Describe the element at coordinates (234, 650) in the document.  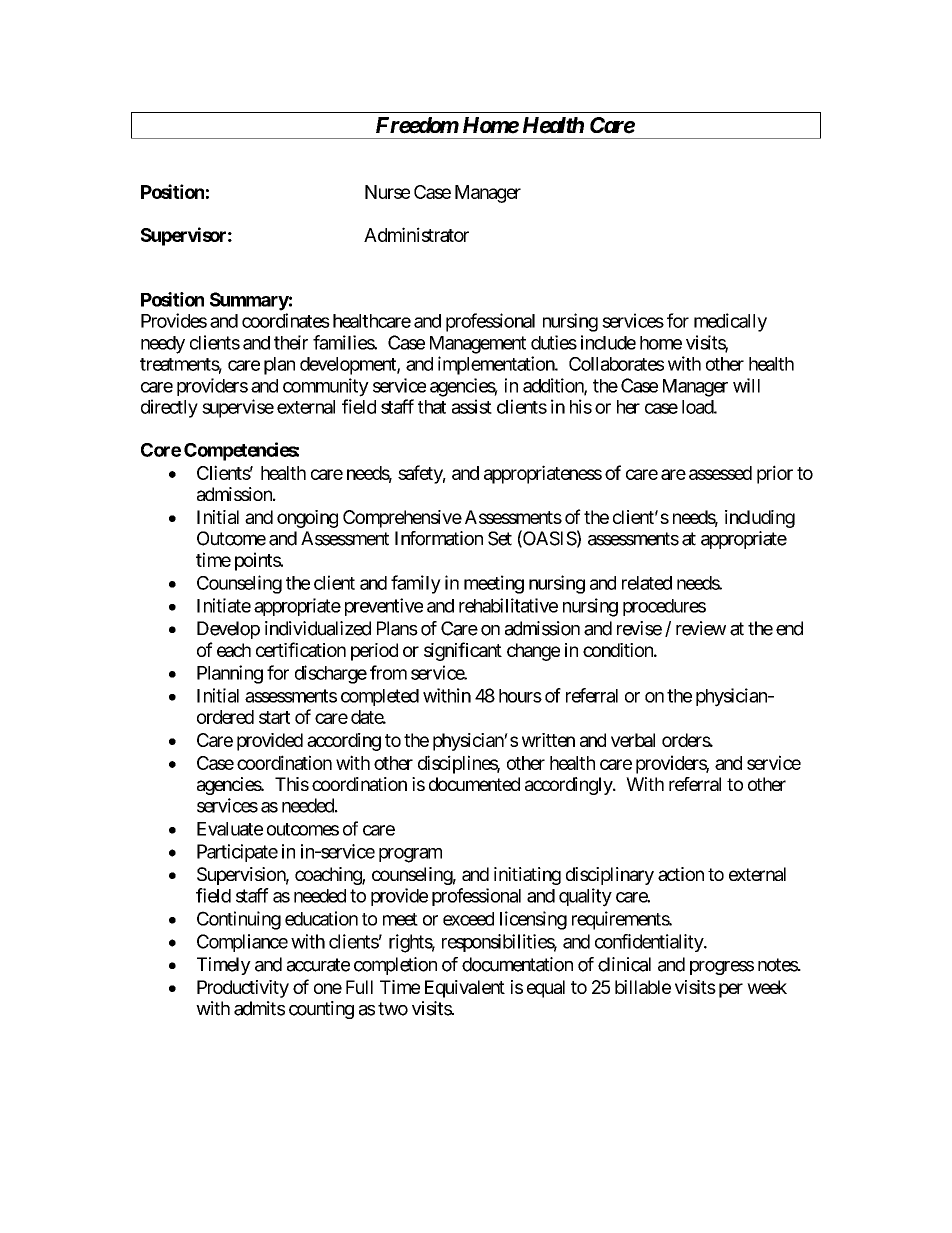
I see `each` at that location.
